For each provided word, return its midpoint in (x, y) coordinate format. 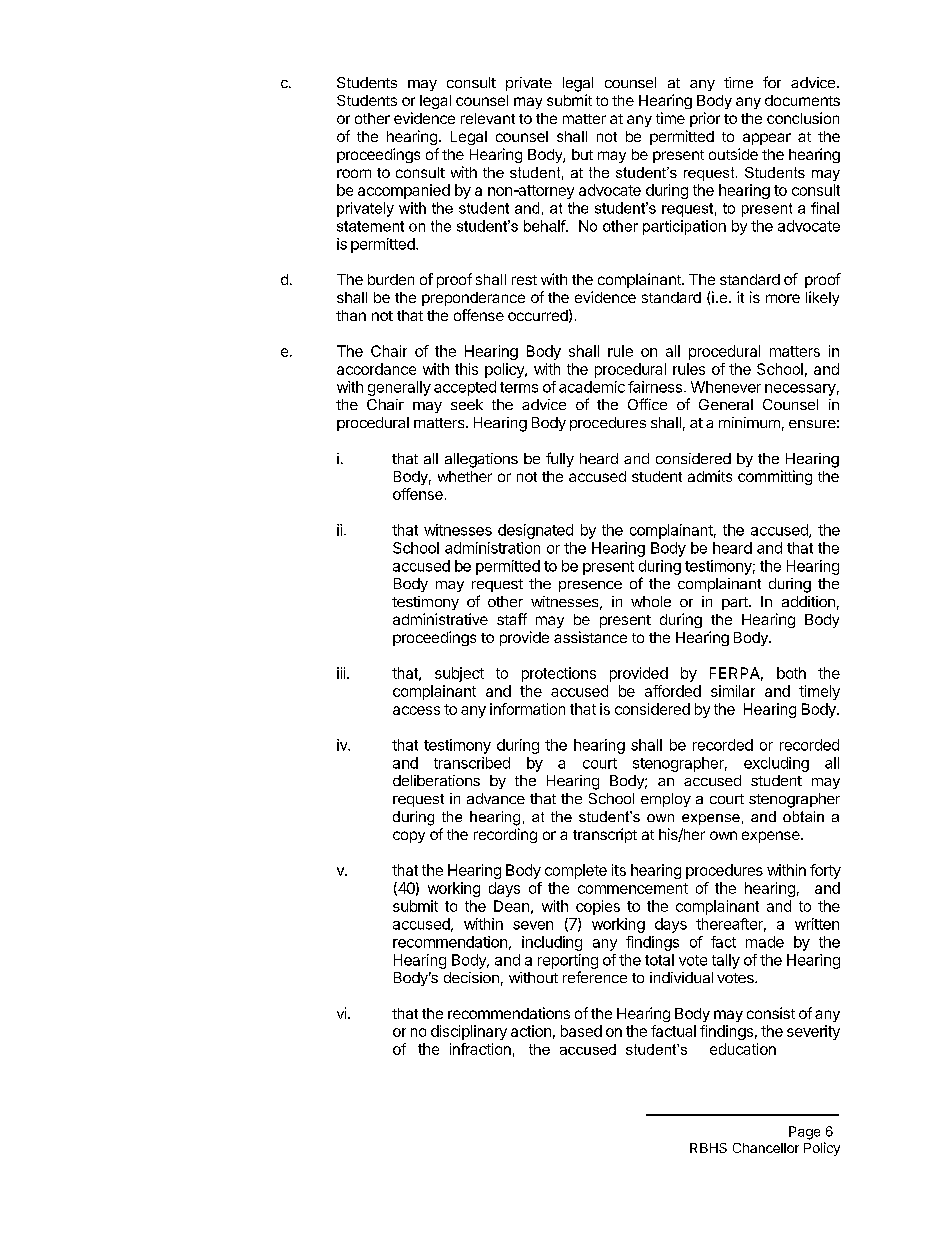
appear (767, 139)
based (581, 1031)
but (582, 154)
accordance (376, 369)
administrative (440, 619)
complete (576, 871)
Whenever (726, 387)
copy (409, 837)
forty (825, 871)
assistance (590, 637)
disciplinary (469, 1032)
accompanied (404, 191)
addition (808, 601)
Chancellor (766, 1148)
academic (592, 387)
